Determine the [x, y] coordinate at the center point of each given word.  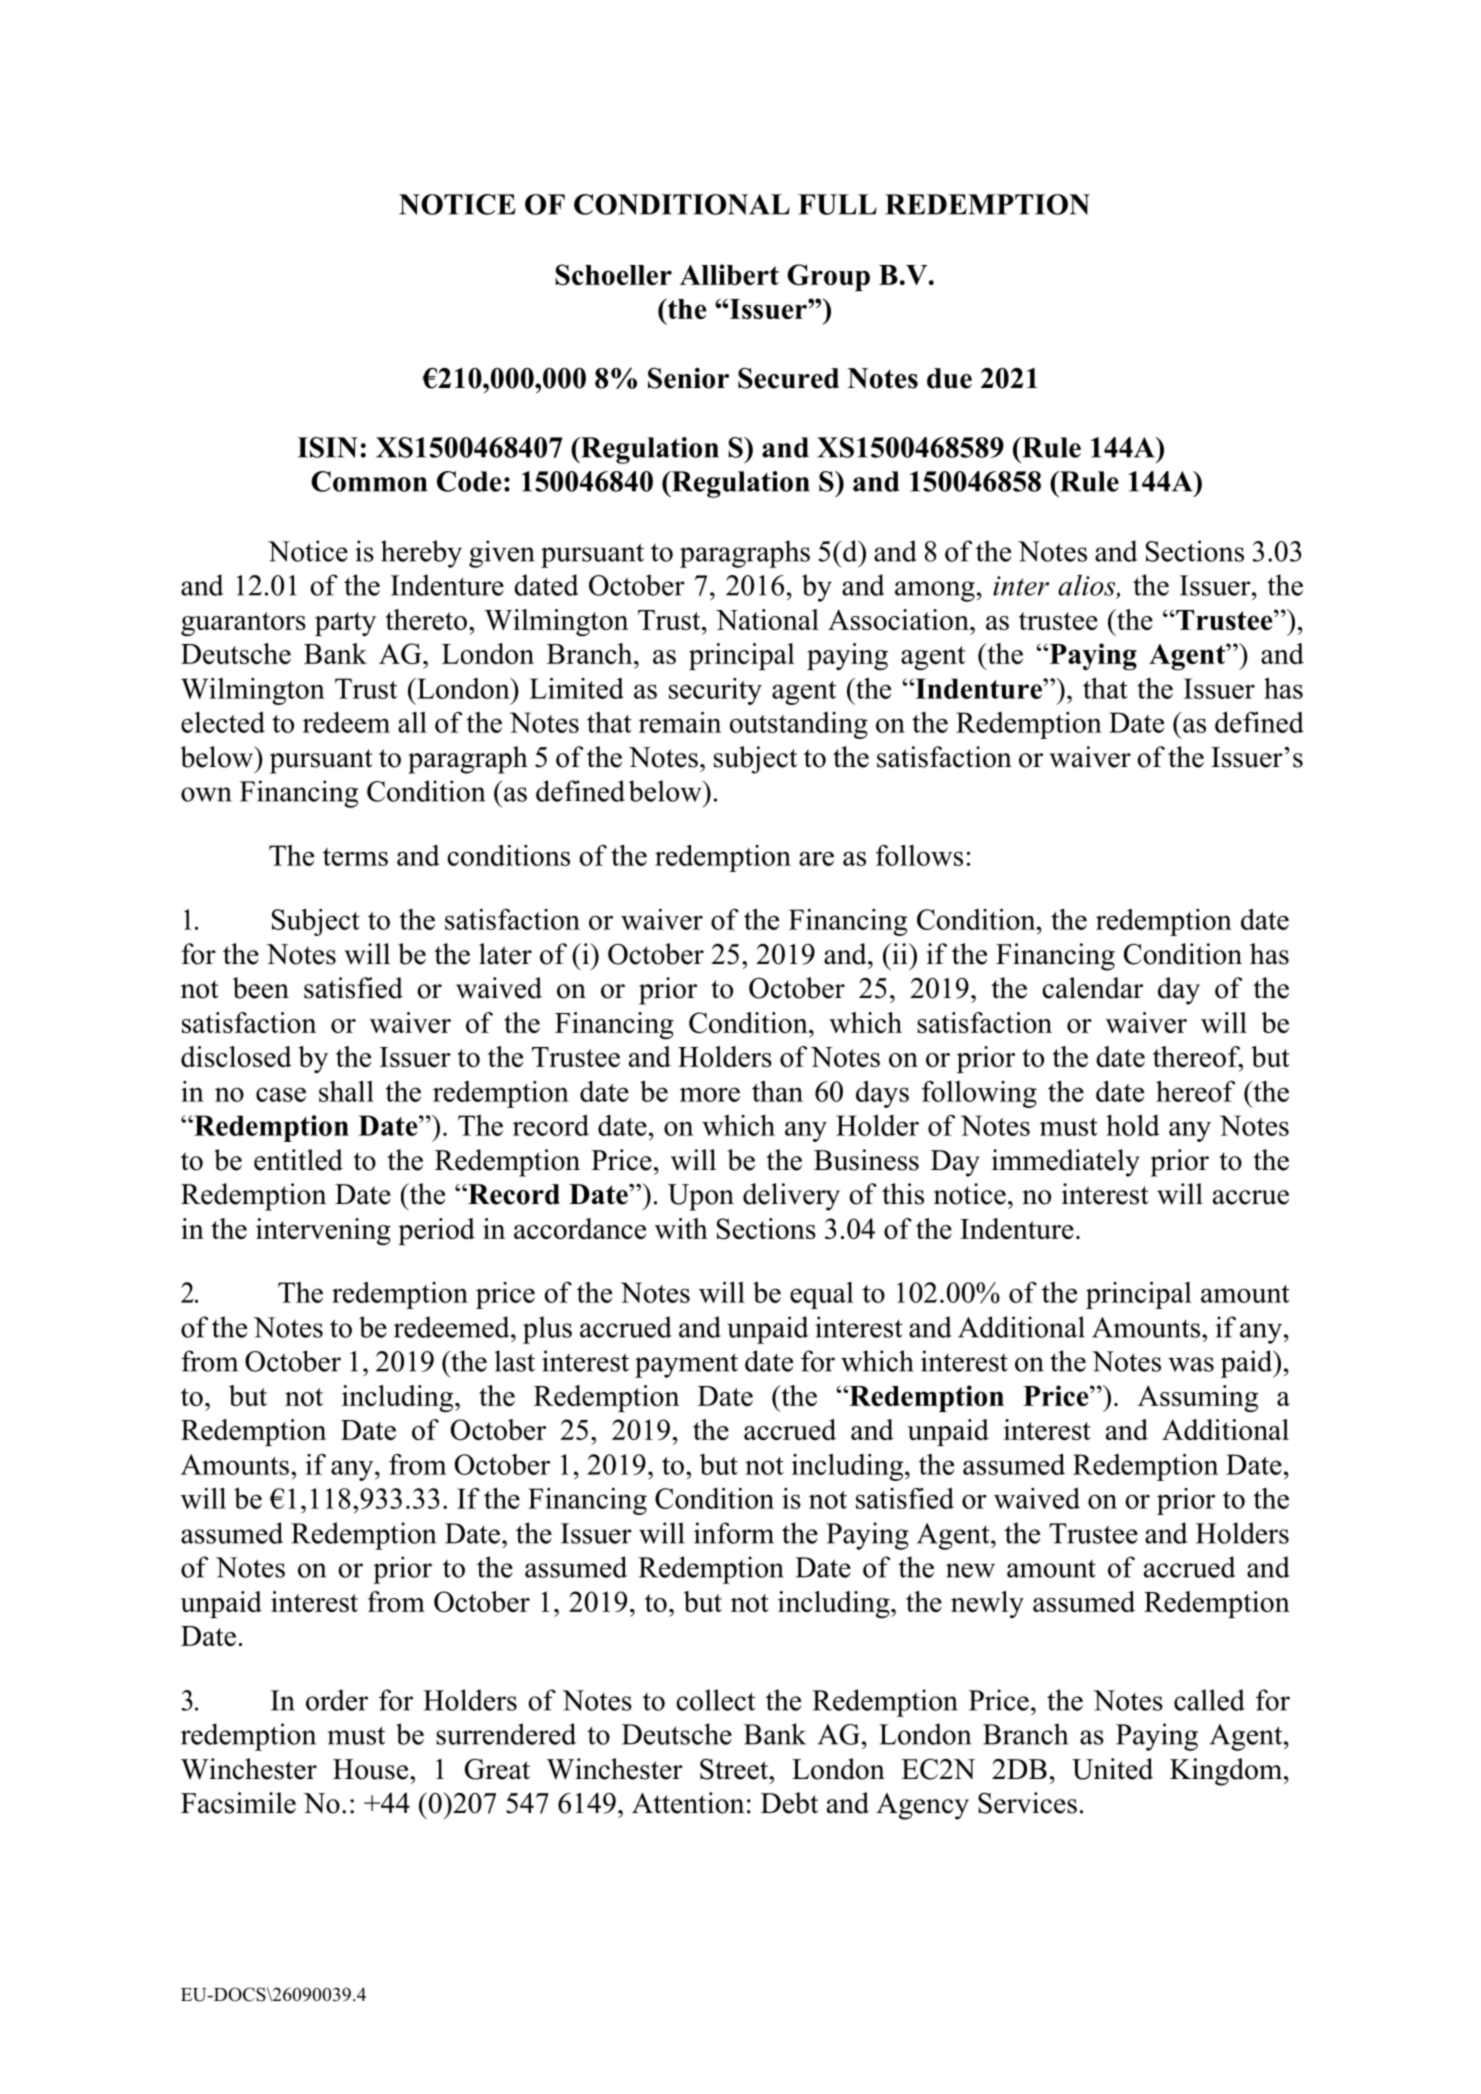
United [1112, 1769]
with [681, 1228]
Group [828, 277]
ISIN [327, 447]
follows [919, 855]
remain [680, 722]
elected [223, 722]
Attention [688, 1803]
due [949, 378]
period [436, 1231]
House [372, 1769]
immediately [1066, 1163]
